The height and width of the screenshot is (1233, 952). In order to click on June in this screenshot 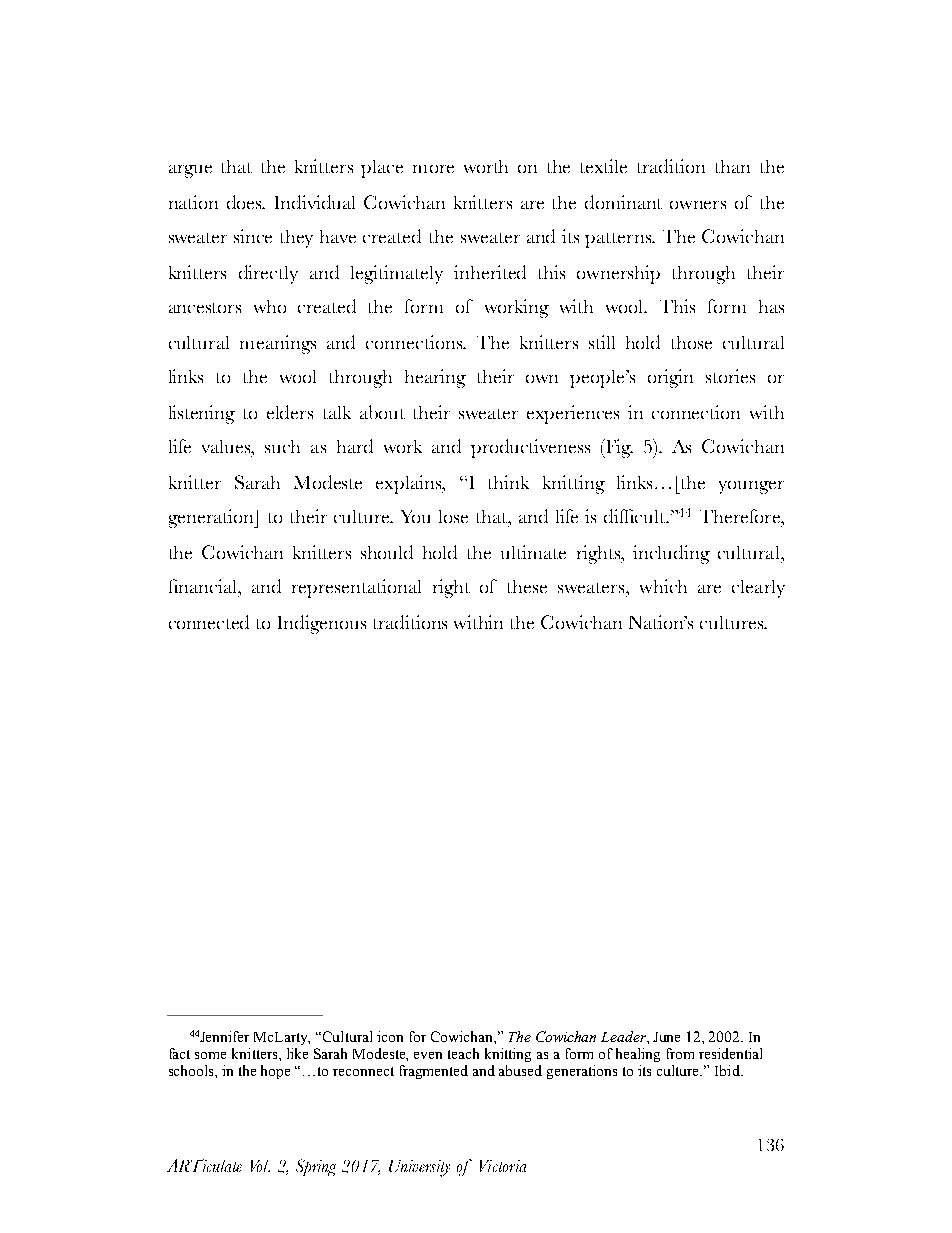, I will do `click(666, 1037)`.
